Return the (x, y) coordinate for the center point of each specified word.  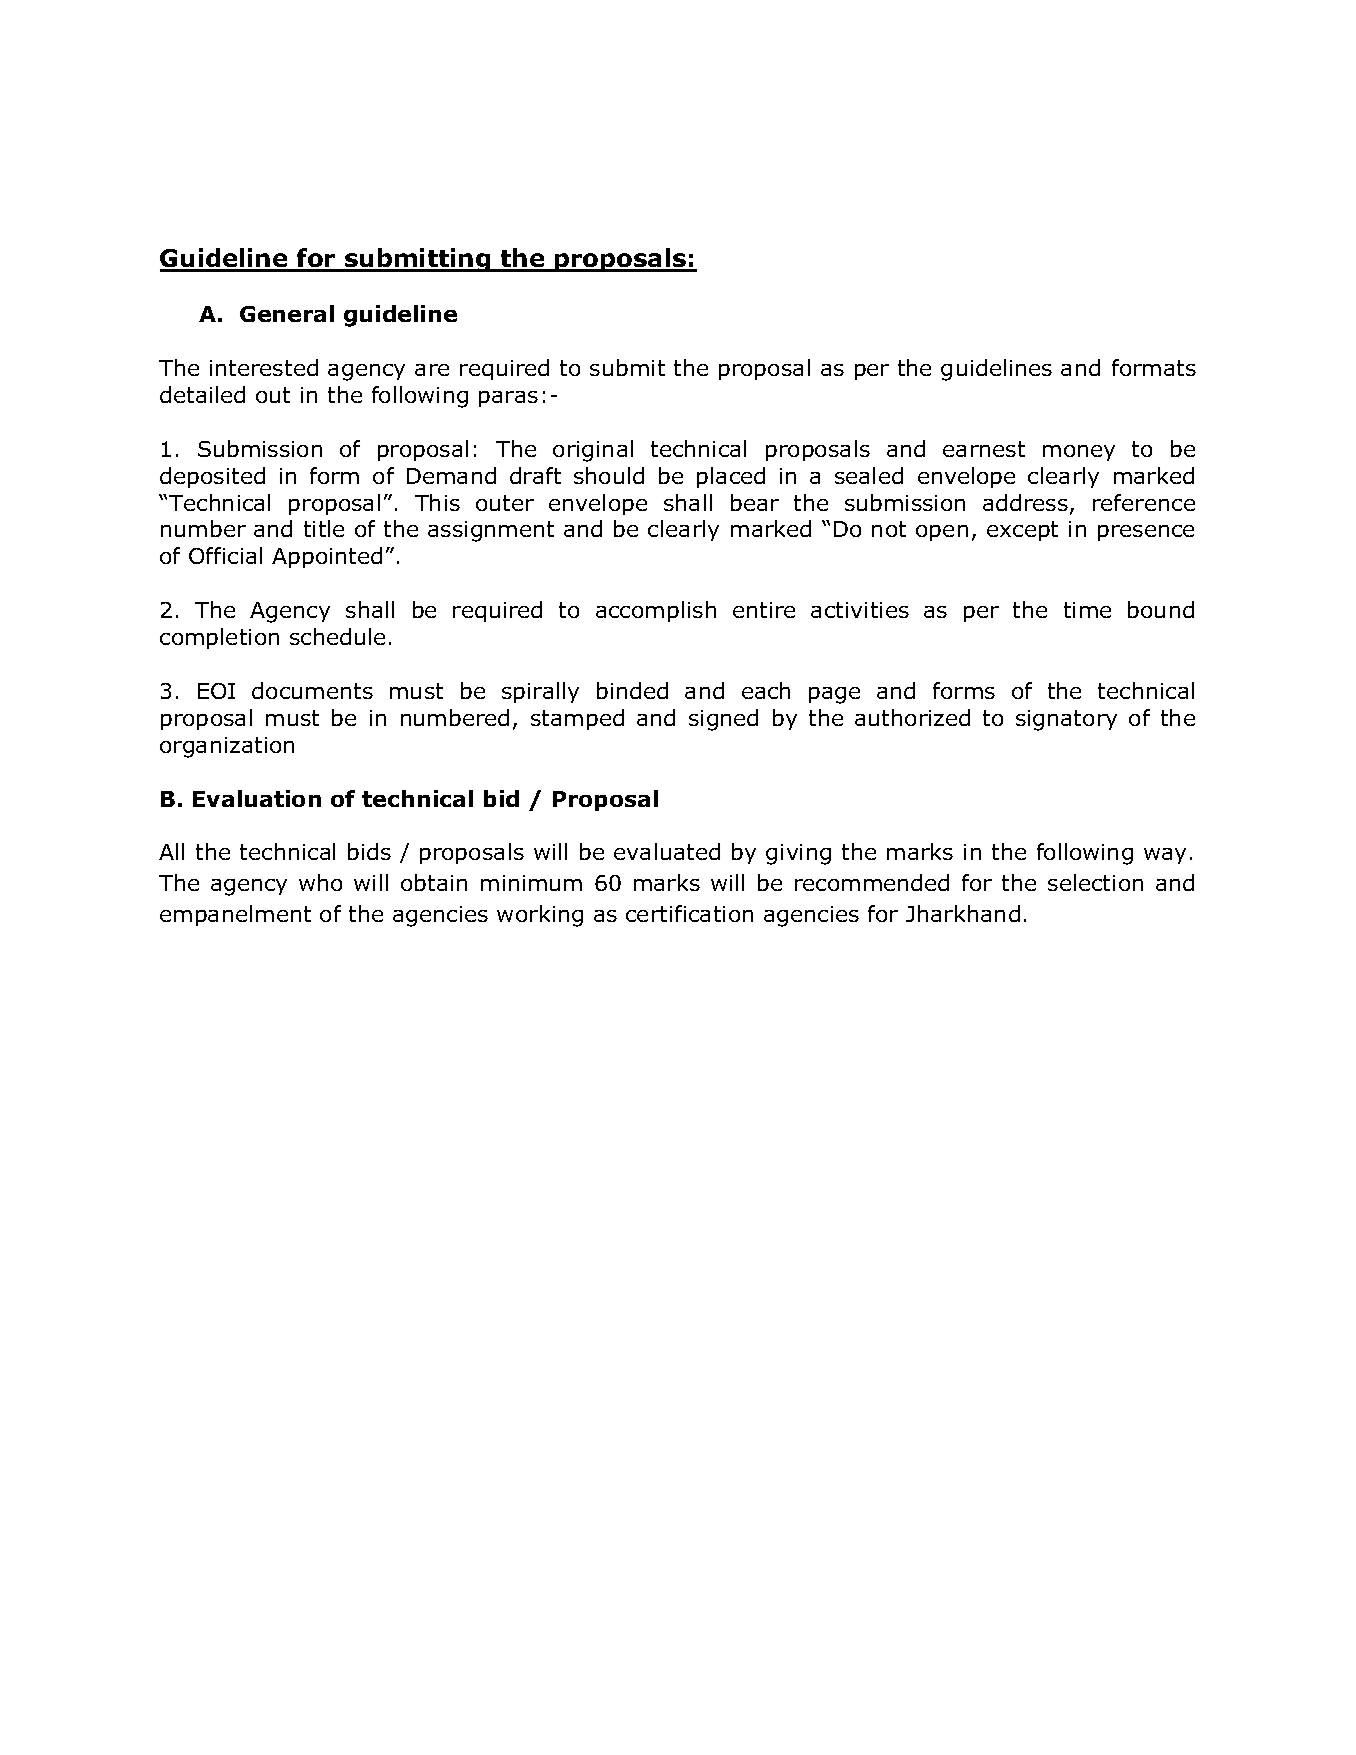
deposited (212, 477)
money (1079, 453)
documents (312, 690)
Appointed (327, 557)
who (320, 882)
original (593, 451)
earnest (984, 449)
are (432, 370)
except (1022, 531)
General (287, 313)
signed (723, 720)
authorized (912, 717)
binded (632, 690)
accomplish (656, 611)
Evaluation (257, 798)
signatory (1066, 720)
